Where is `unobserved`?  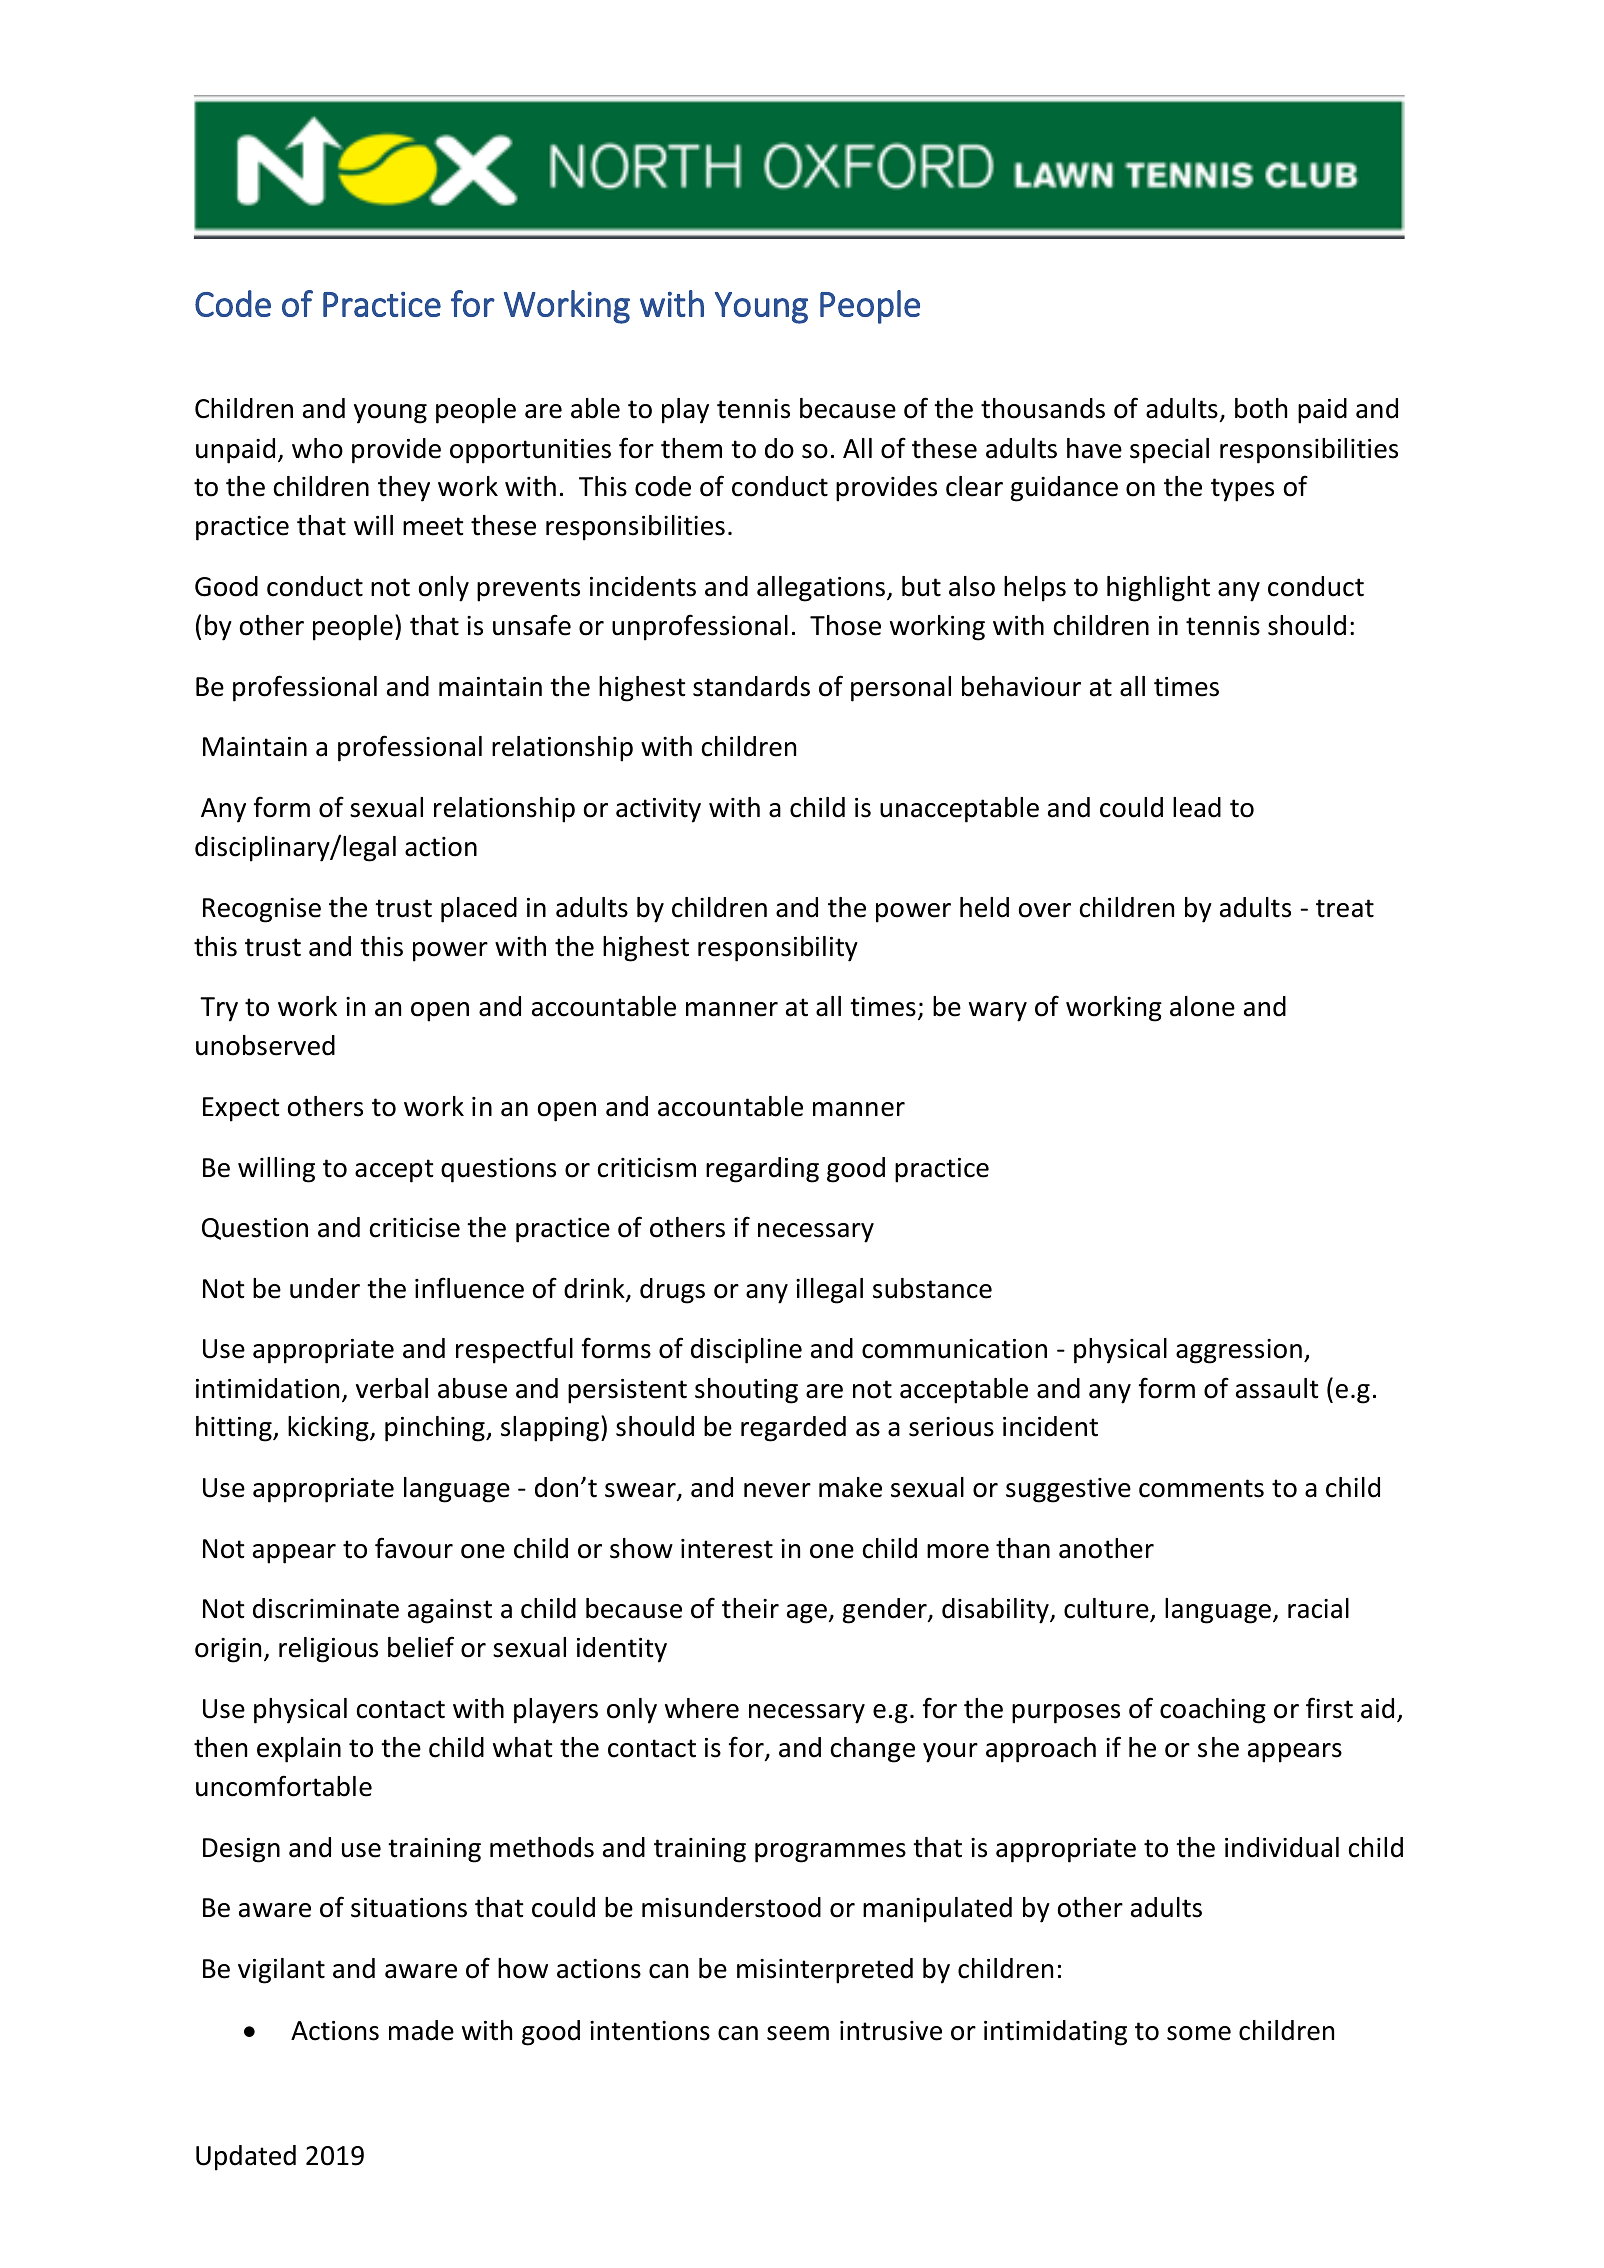
unobserved is located at coordinates (265, 1045).
